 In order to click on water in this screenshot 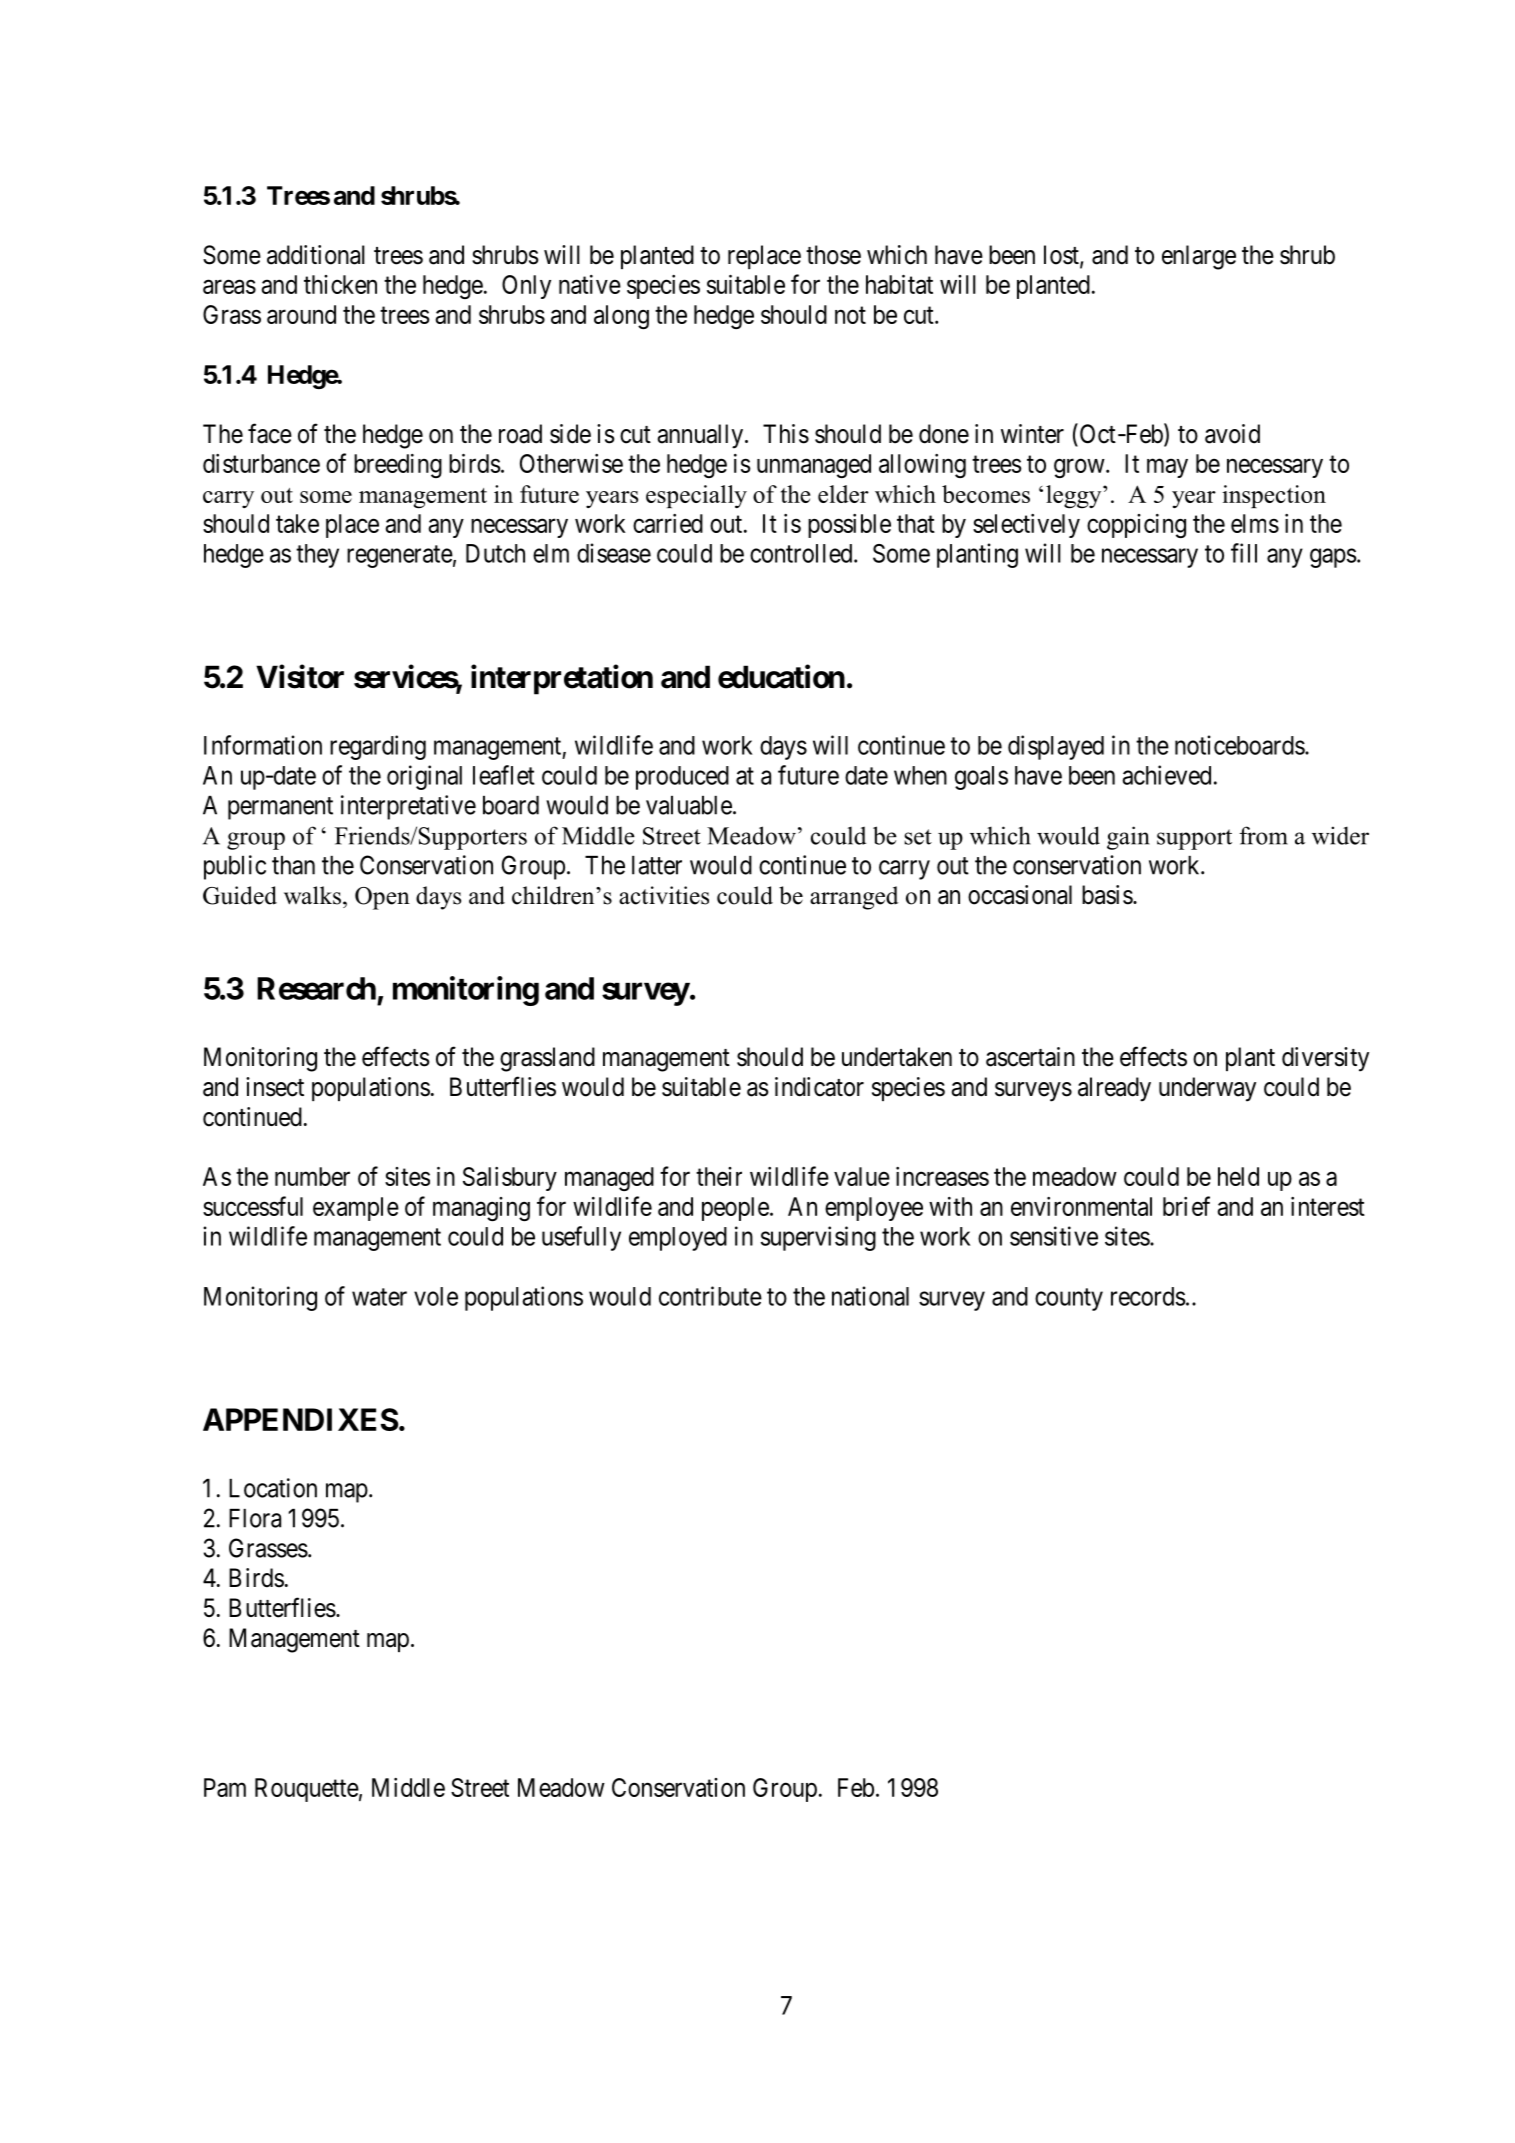, I will do `click(379, 1297)`.
